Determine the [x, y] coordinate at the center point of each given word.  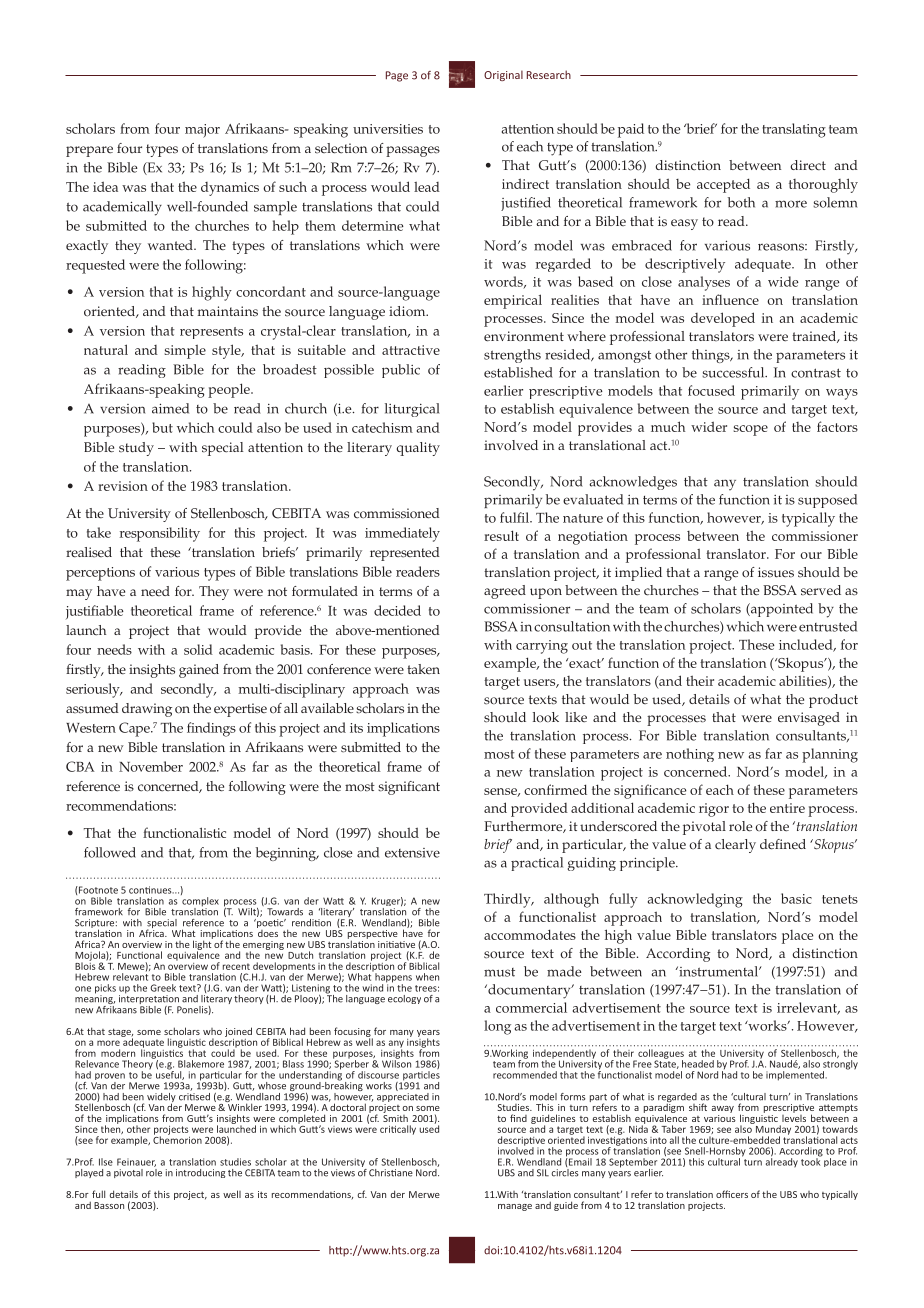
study [136, 449]
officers [732, 1194]
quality [418, 449]
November [151, 766]
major [202, 131]
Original [503, 75]
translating [794, 130]
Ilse [106, 1162]
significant [409, 788]
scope [751, 430]
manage [515, 1207]
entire [787, 808]
